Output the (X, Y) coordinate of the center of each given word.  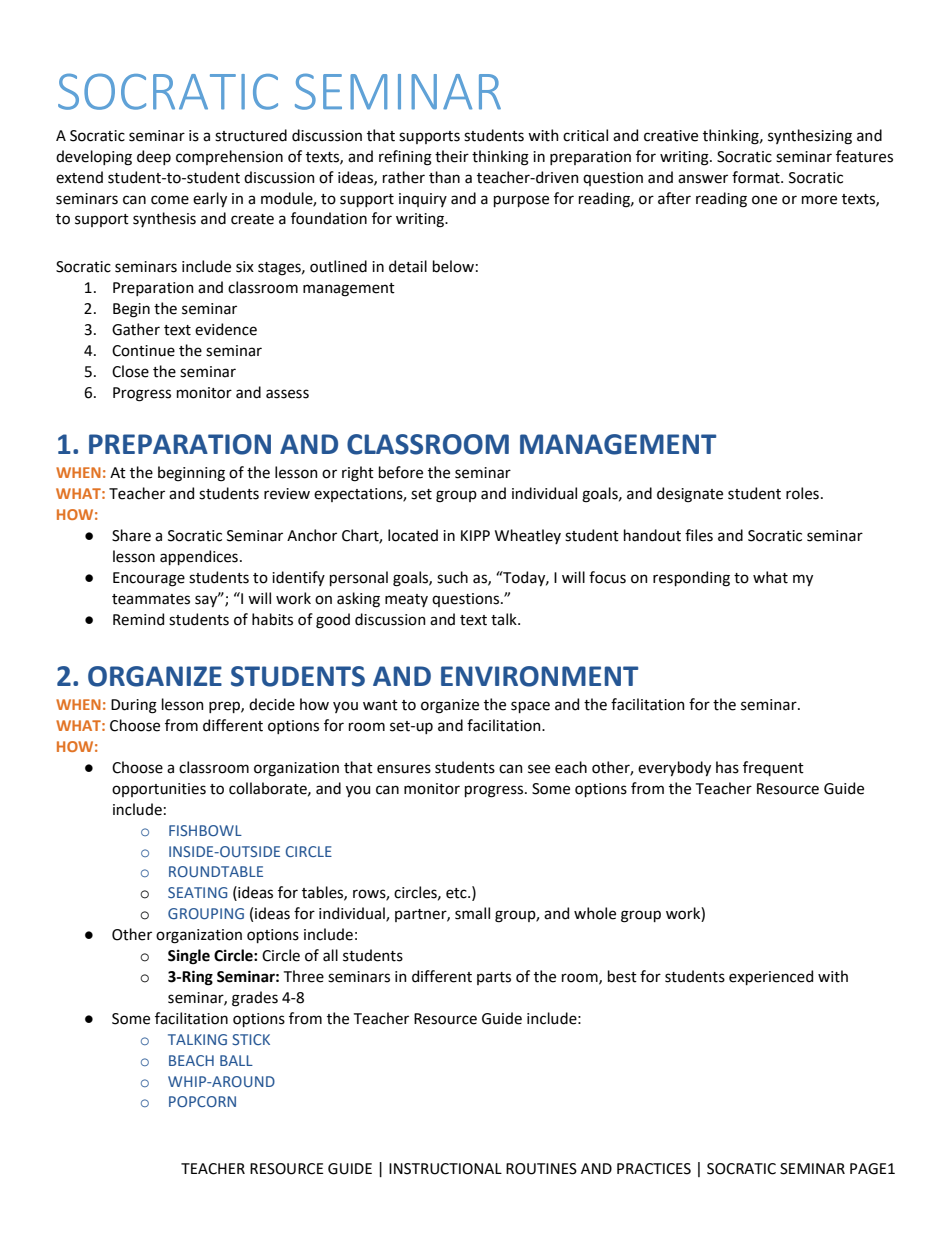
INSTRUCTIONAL (445, 1169)
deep (154, 157)
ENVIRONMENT (539, 676)
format (757, 177)
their (452, 156)
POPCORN (202, 1101)
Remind (138, 619)
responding (691, 579)
